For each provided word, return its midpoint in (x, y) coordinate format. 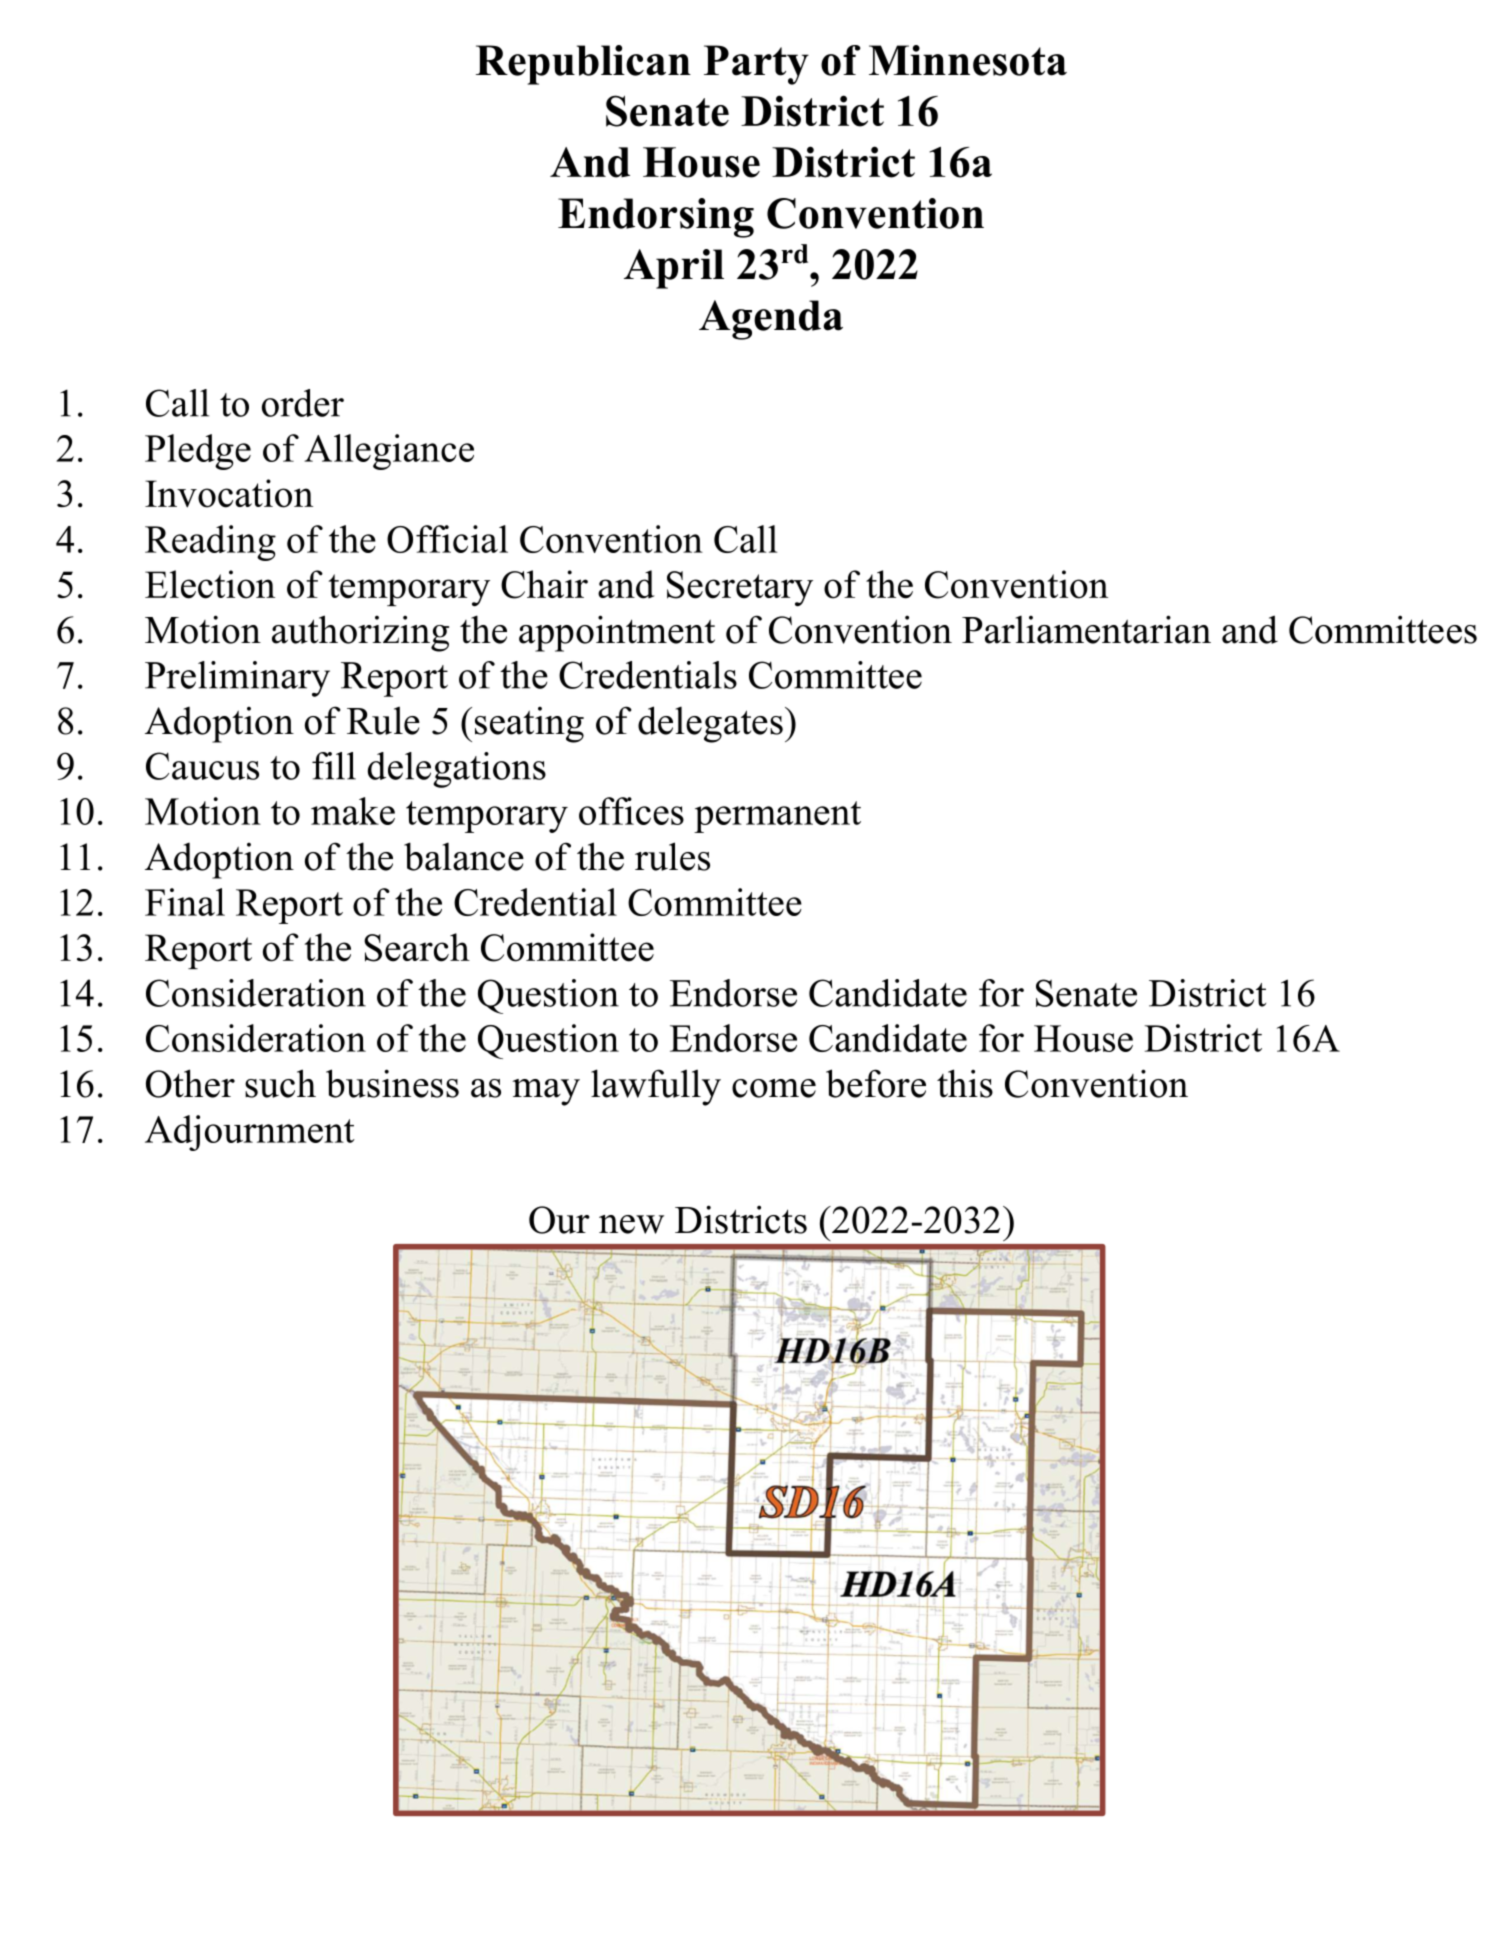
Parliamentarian (1086, 629)
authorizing (360, 633)
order (303, 403)
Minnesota (968, 60)
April (674, 269)
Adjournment (250, 1133)
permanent (777, 817)
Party (756, 65)
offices (631, 811)
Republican (583, 65)
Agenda (771, 320)
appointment (617, 633)
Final (185, 902)
